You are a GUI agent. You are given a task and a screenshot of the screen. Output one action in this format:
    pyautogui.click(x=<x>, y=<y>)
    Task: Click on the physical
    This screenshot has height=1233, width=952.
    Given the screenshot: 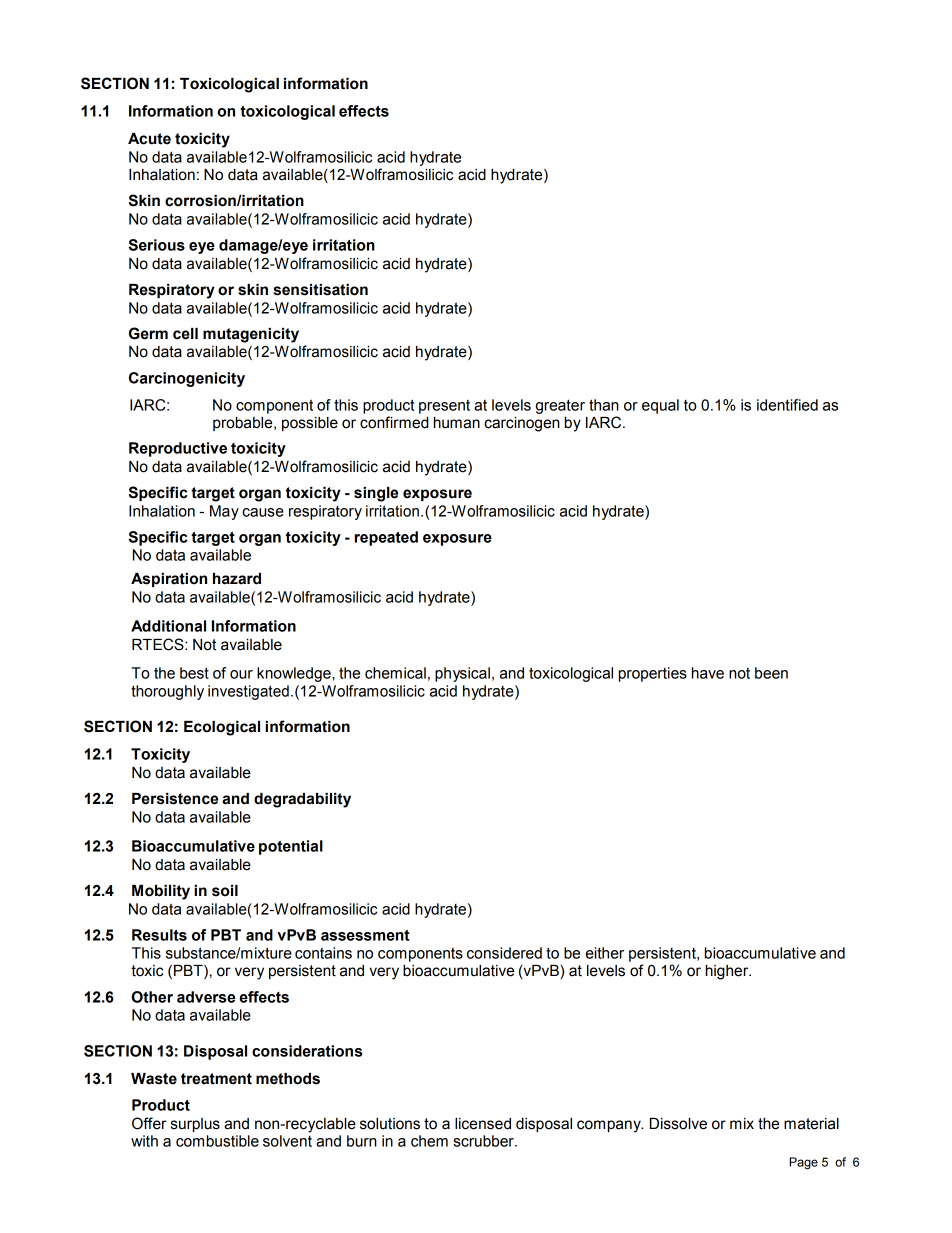 What is the action you would take?
    pyautogui.click(x=462, y=674)
